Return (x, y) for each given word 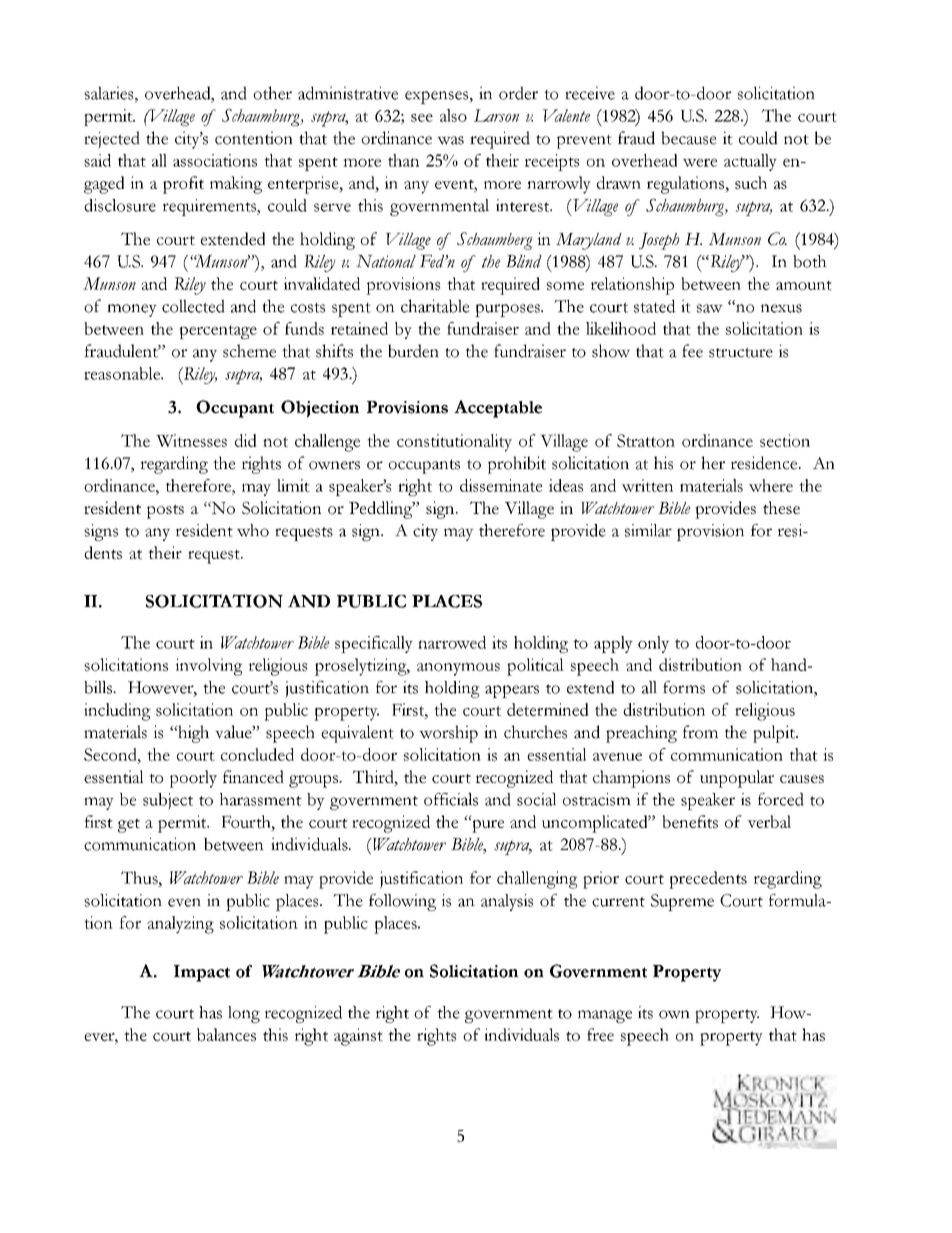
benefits (690, 821)
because (688, 138)
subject (168, 801)
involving (209, 667)
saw (710, 308)
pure (487, 825)
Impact (202, 973)
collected (193, 306)
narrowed (452, 642)
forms (684, 687)
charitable (435, 306)
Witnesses (191, 440)
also (453, 115)
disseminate (501, 485)
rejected (112, 140)
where (771, 485)
